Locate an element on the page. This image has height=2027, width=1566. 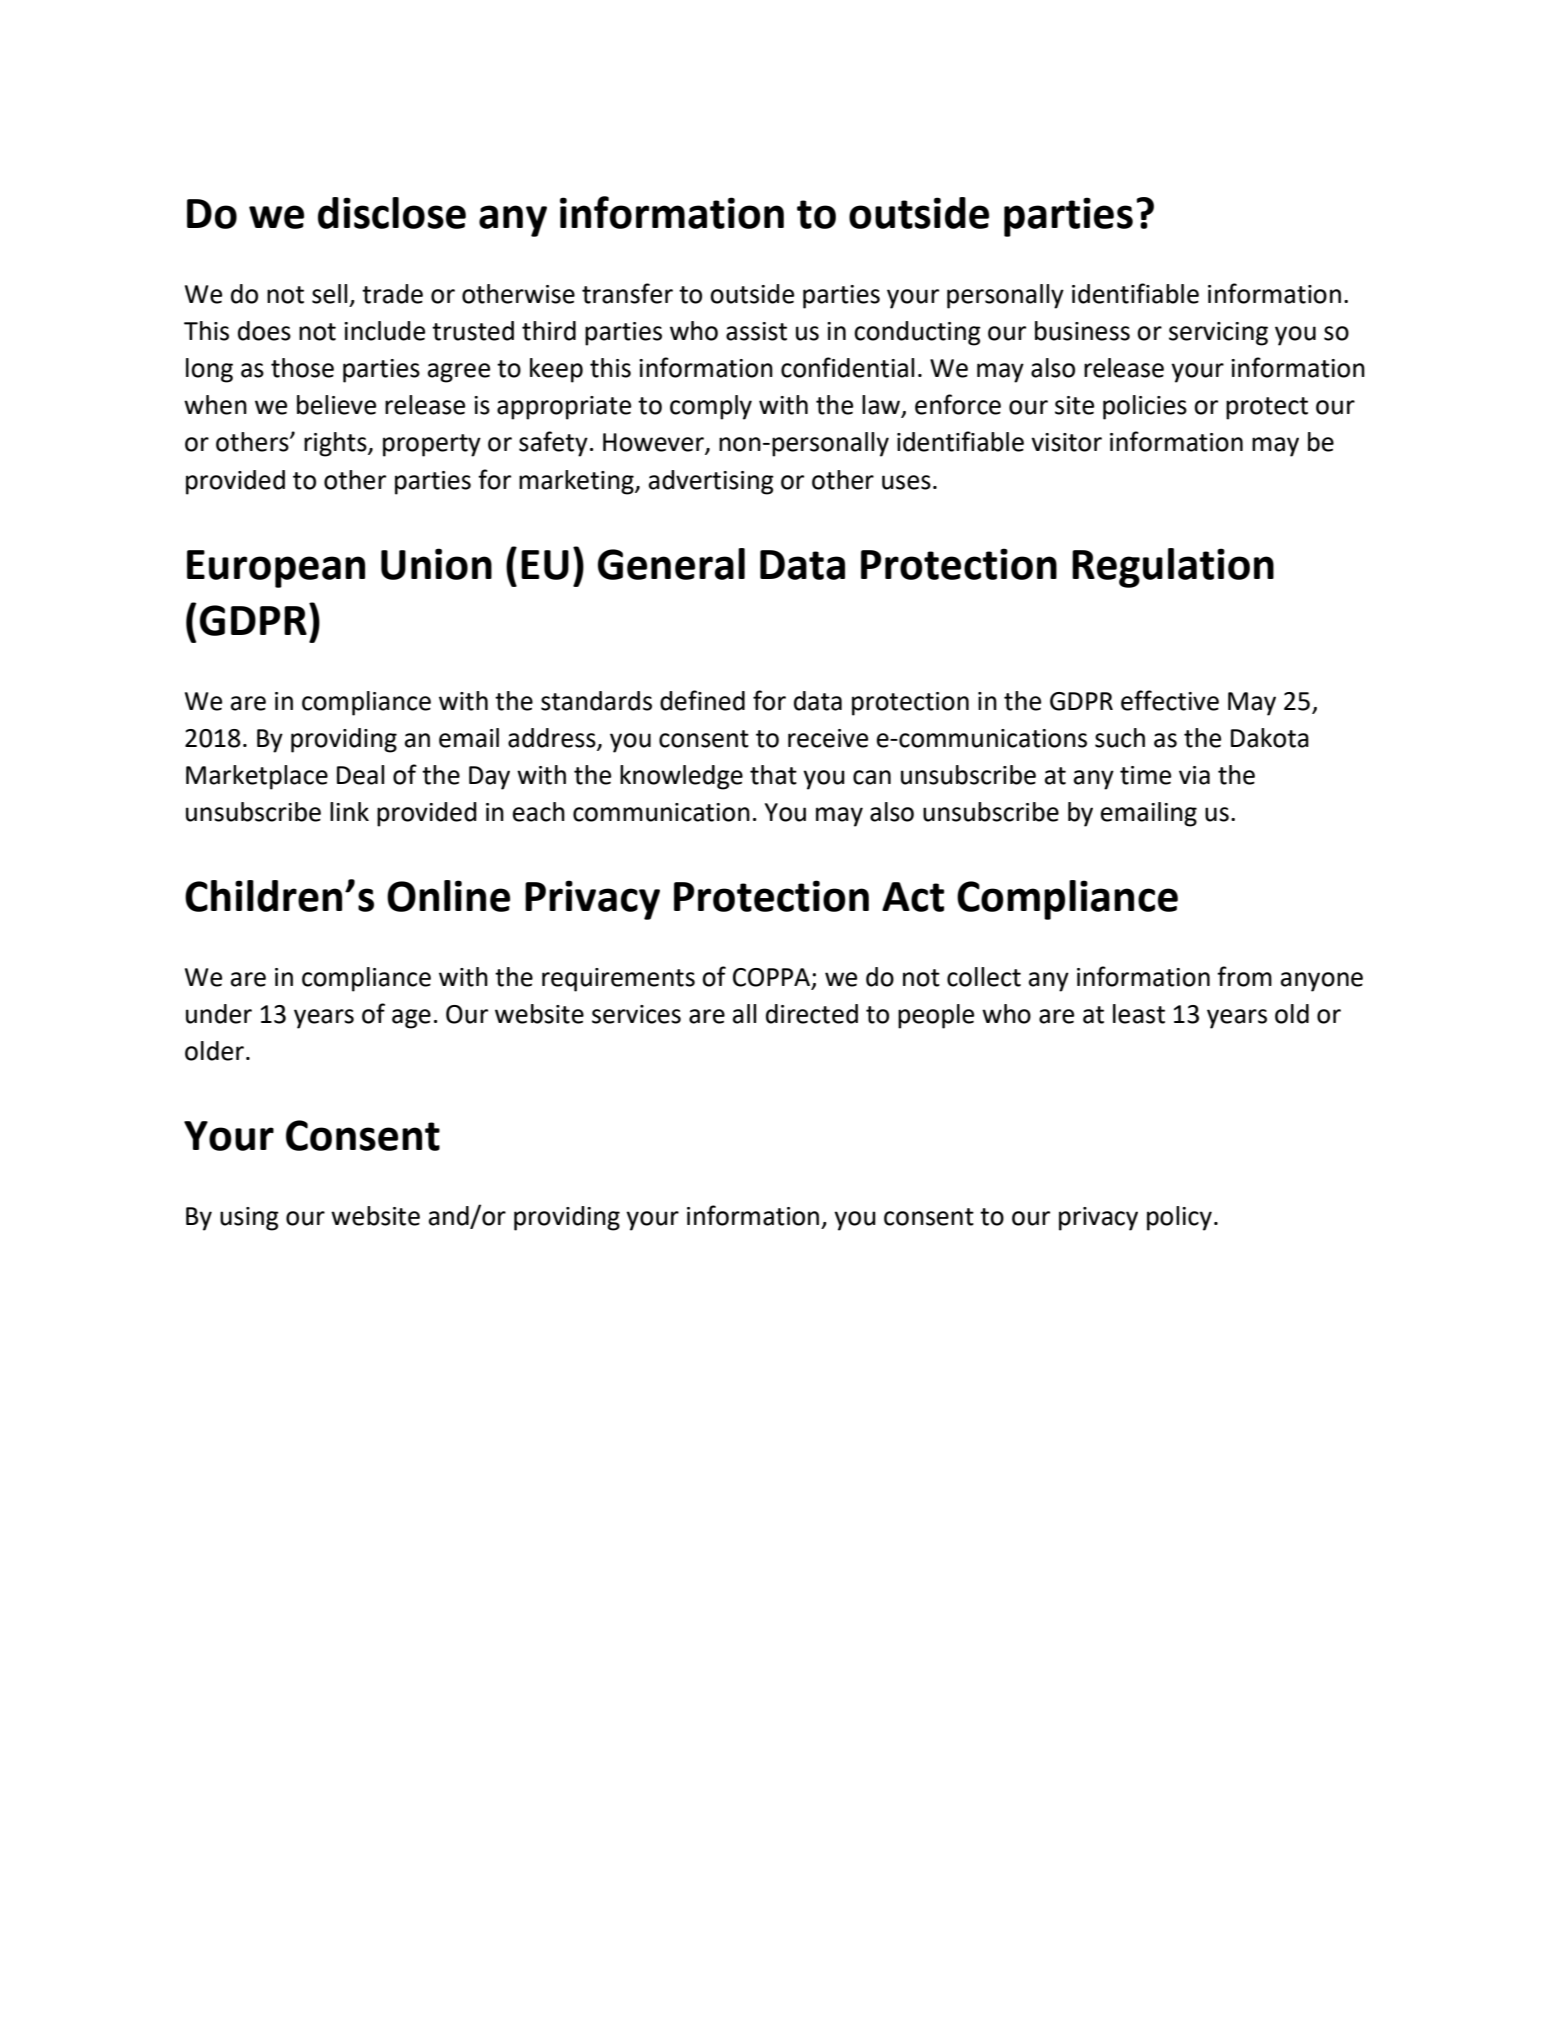
effective is located at coordinates (1170, 700).
